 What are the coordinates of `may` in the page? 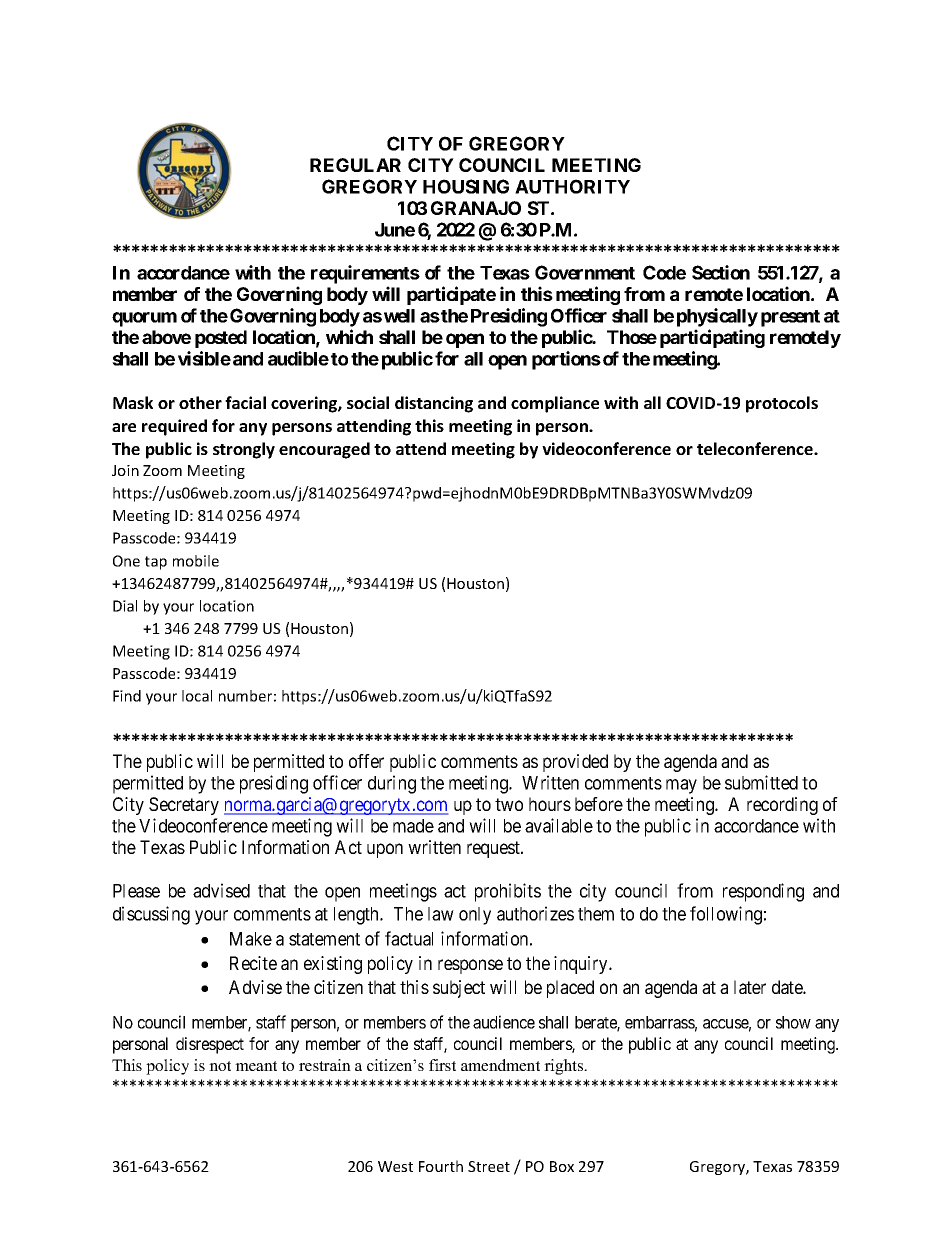 It's located at (681, 786).
